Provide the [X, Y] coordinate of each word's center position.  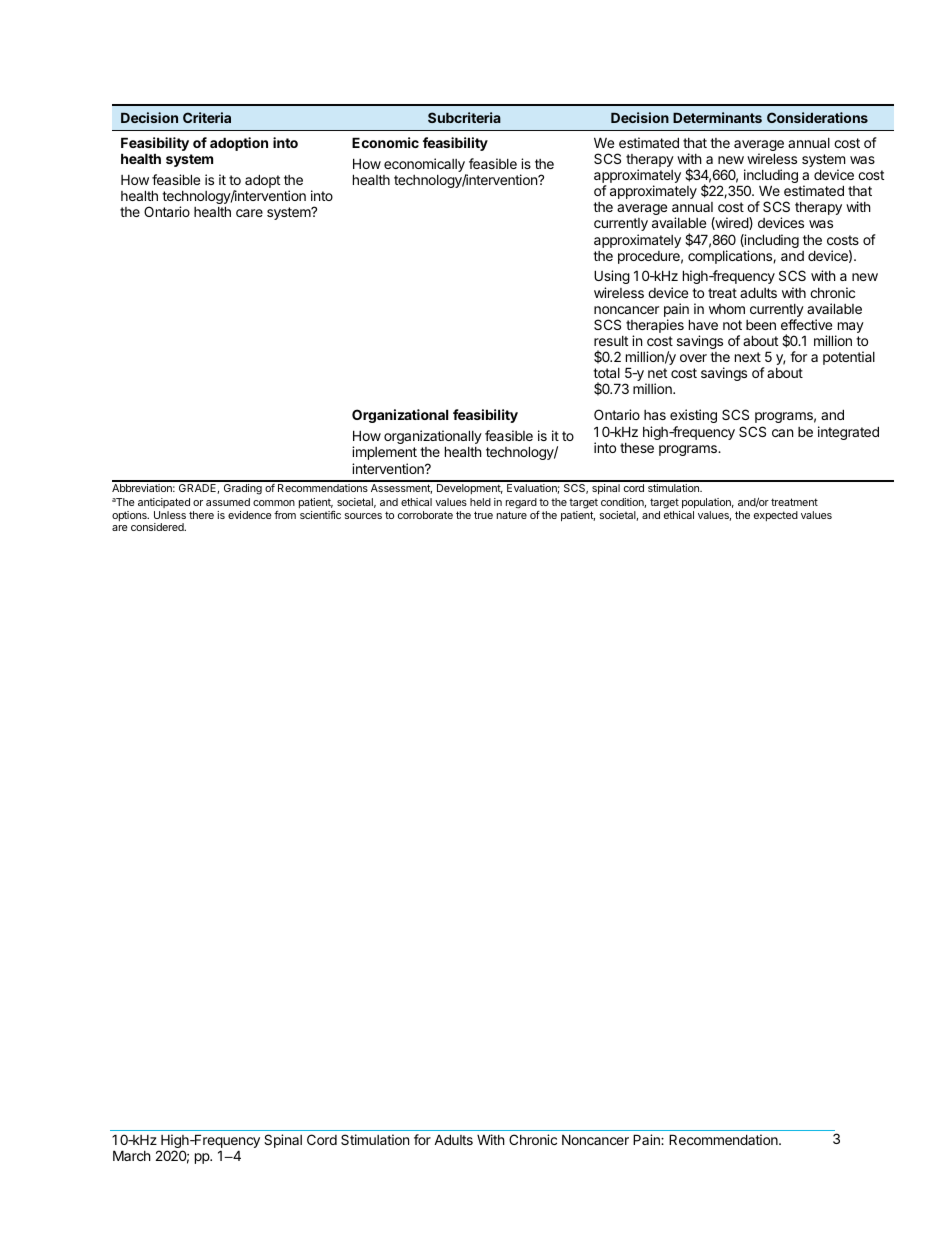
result [611, 341]
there [201, 515]
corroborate [425, 515]
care [249, 213]
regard [522, 505]
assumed [228, 502]
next [748, 357]
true [483, 515]
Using [612, 277]
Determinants [717, 117]
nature [512, 515]
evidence [250, 515]
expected [776, 516]
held [480, 502]
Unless [170, 515]
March [132, 1155]
